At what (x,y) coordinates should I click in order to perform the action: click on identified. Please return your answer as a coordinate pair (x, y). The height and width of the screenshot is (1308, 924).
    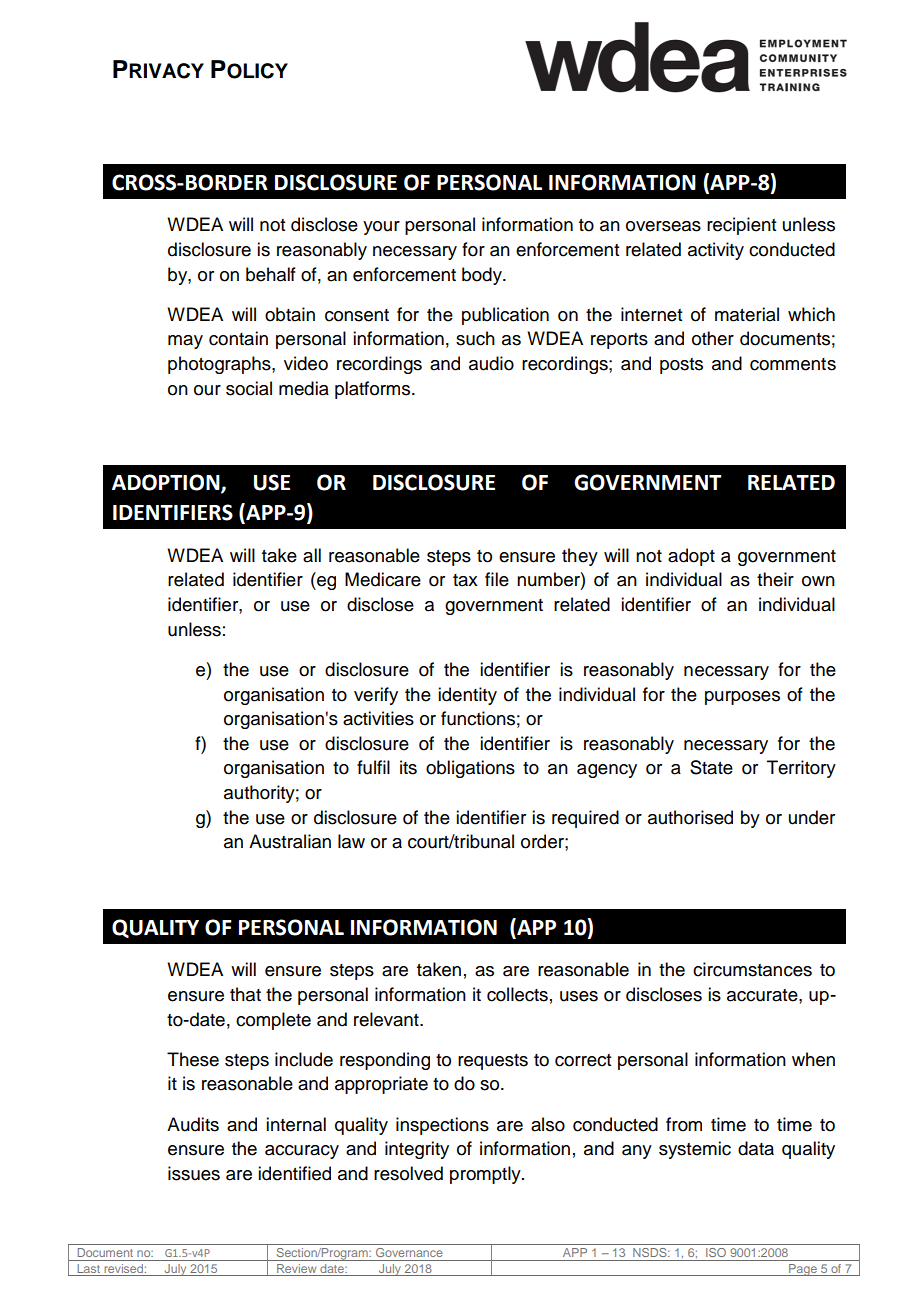
    Looking at the image, I should click on (294, 1173).
